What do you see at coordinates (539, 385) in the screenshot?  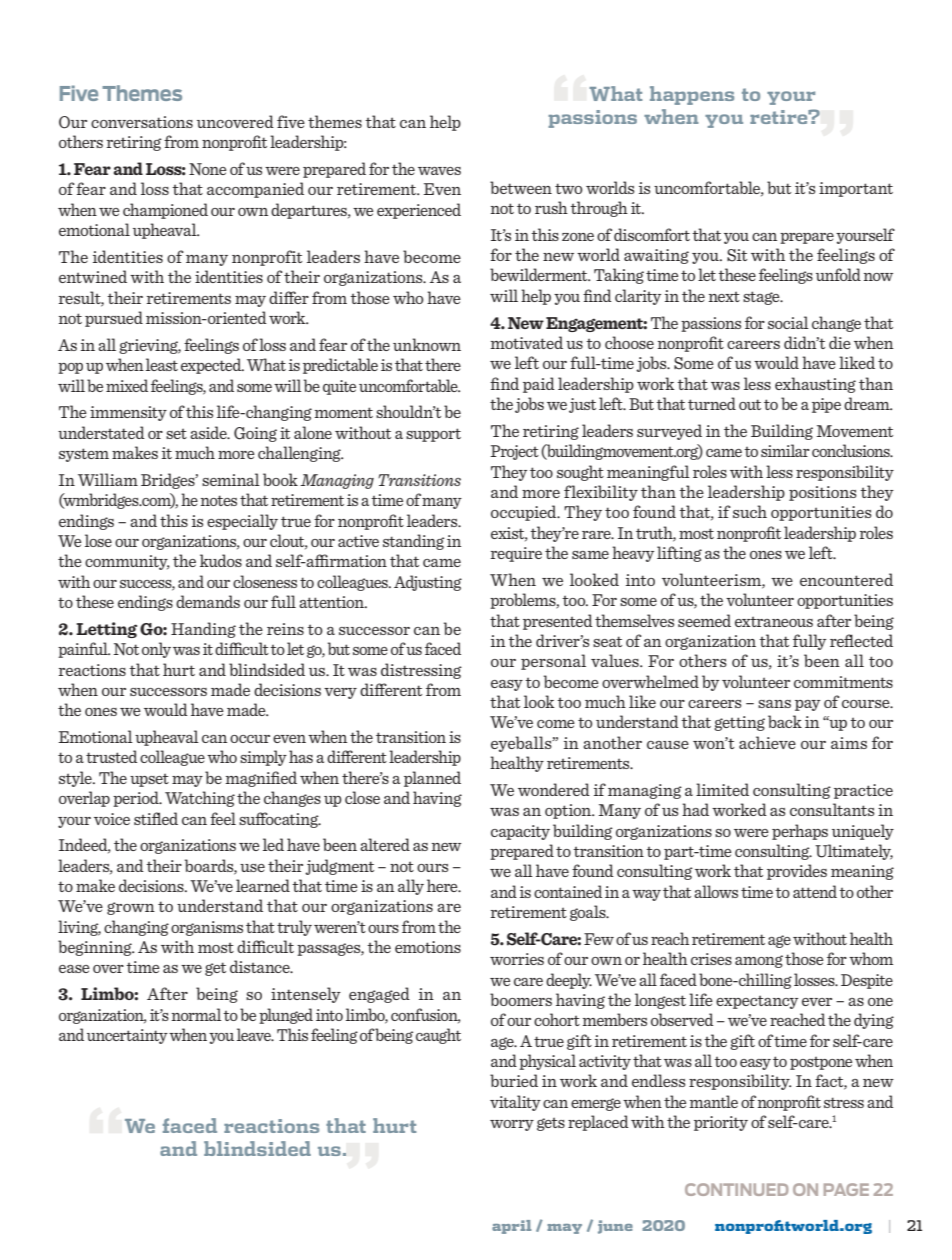 I see `paid` at bounding box center [539, 385].
